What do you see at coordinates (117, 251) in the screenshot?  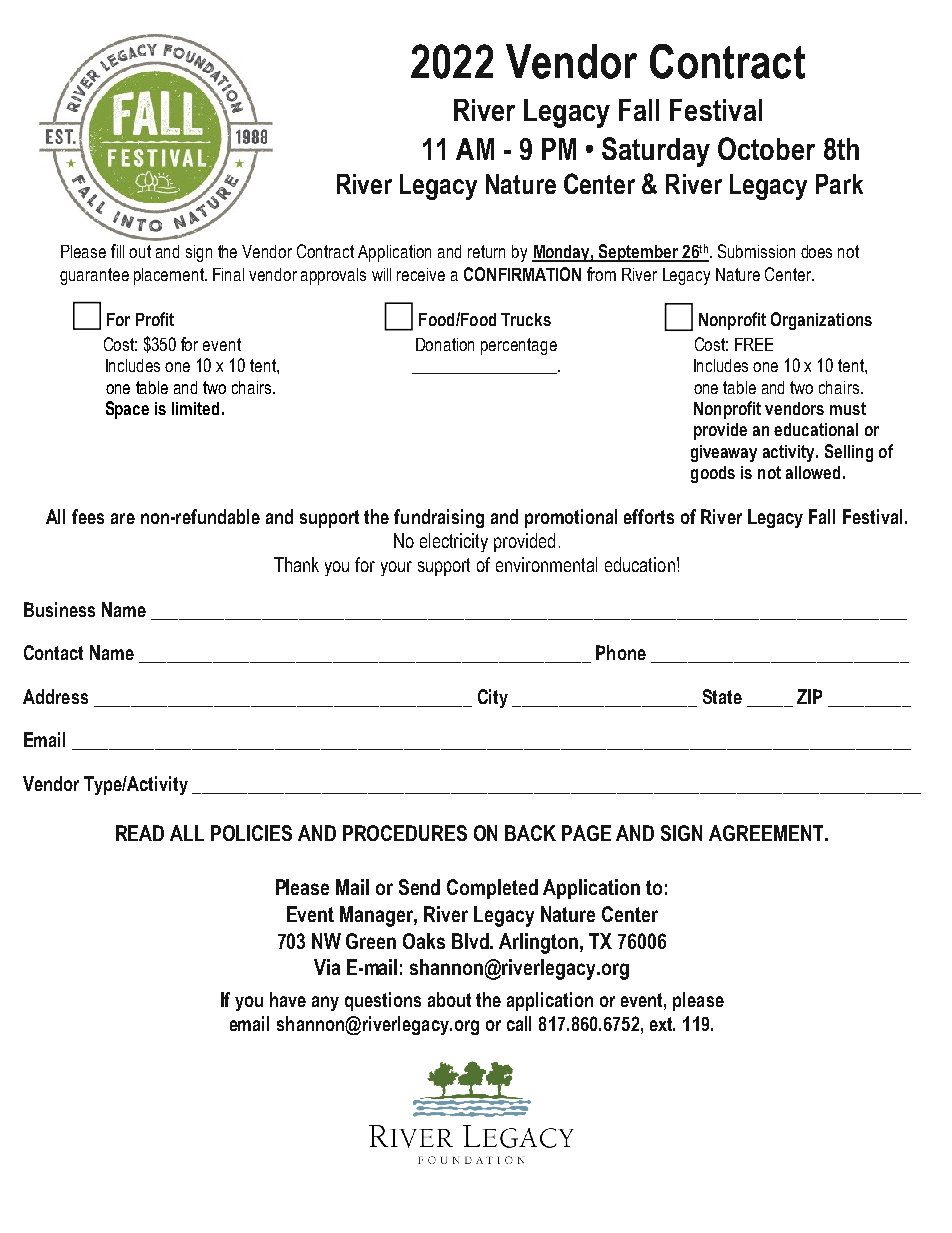 I see `fill` at bounding box center [117, 251].
